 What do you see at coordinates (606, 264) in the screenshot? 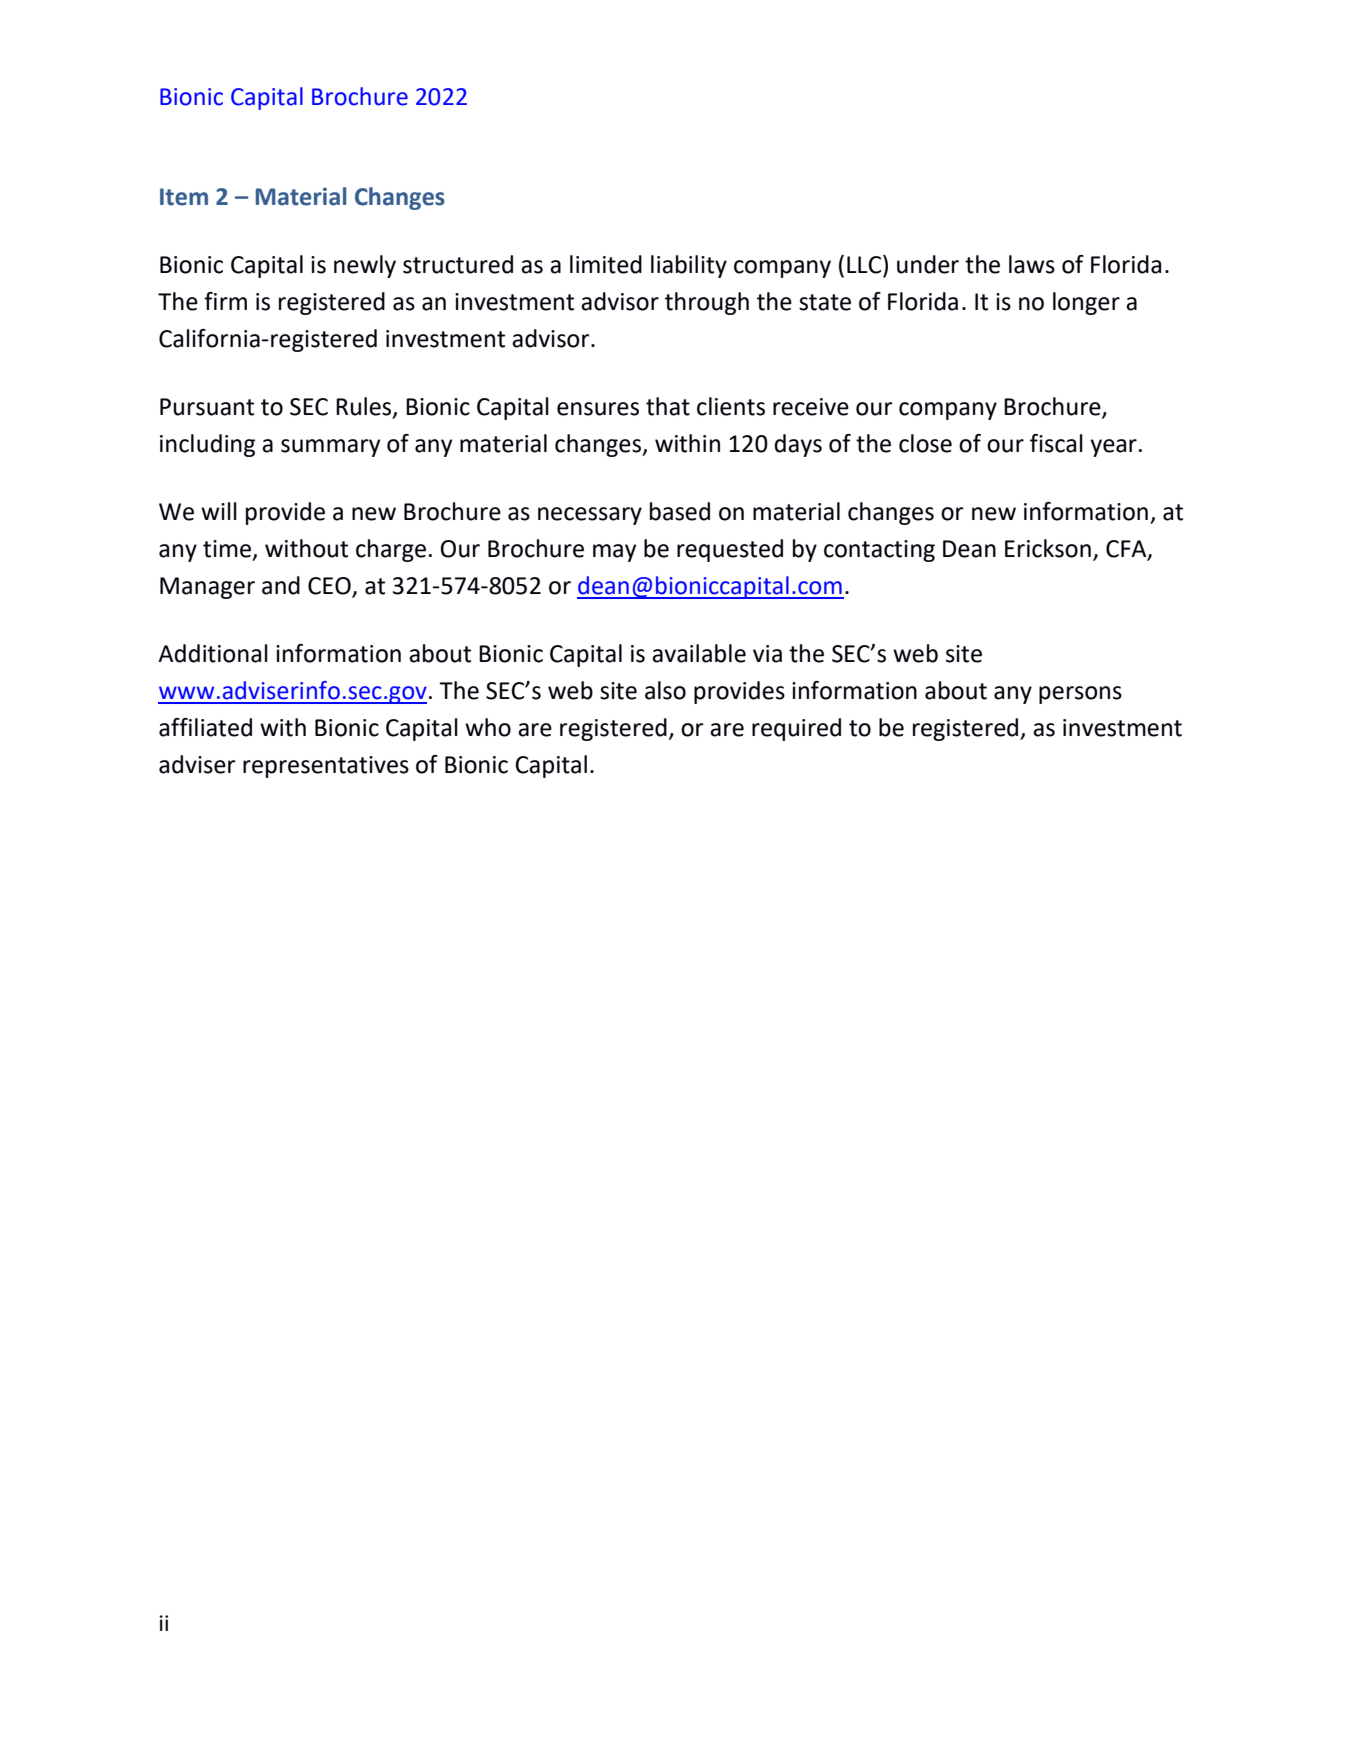
I see `limited` at bounding box center [606, 264].
